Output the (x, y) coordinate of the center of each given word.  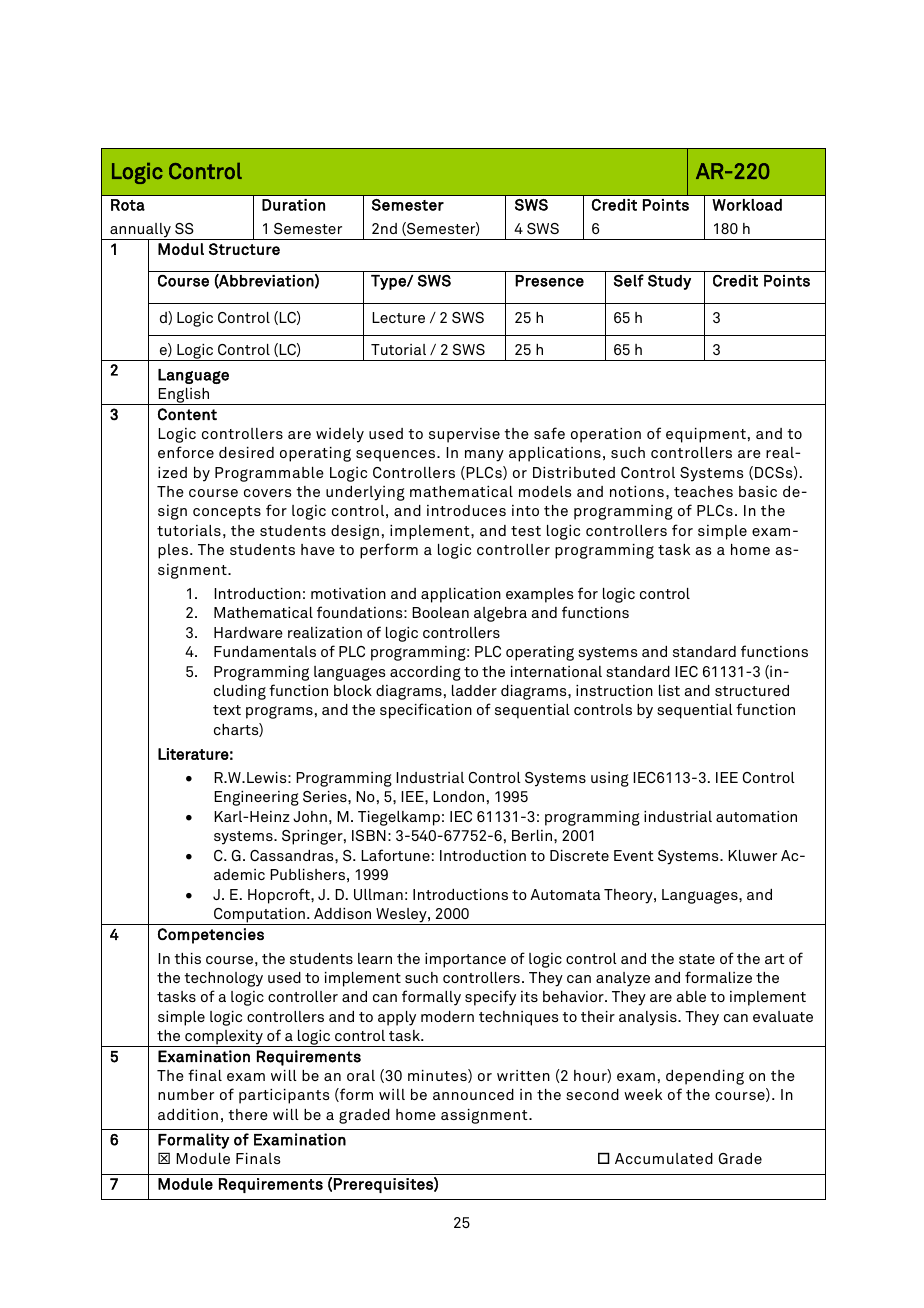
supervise (464, 435)
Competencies (211, 936)
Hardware (248, 632)
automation (756, 816)
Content (187, 414)
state (697, 959)
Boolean (440, 612)
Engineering (256, 798)
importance (465, 960)
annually (140, 231)
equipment (706, 435)
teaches (703, 491)
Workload (747, 205)
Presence (549, 281)
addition (188, 1114)
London (458, 796)
